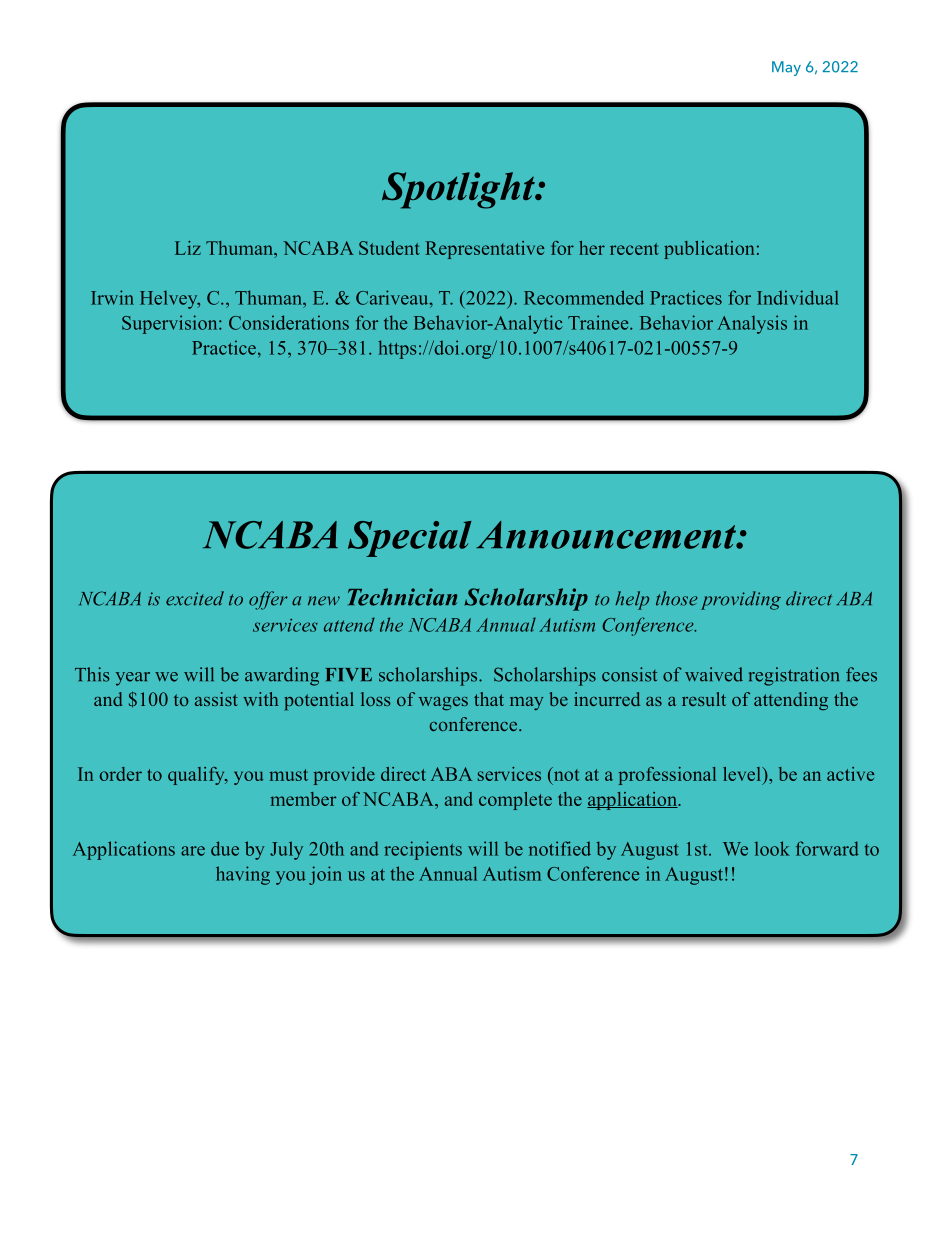 This screenshot has height=1233, width=952. What do you see at coordinates (741, 600) in the screenshot?
I see `providing` at bounding box center [741, 600].
